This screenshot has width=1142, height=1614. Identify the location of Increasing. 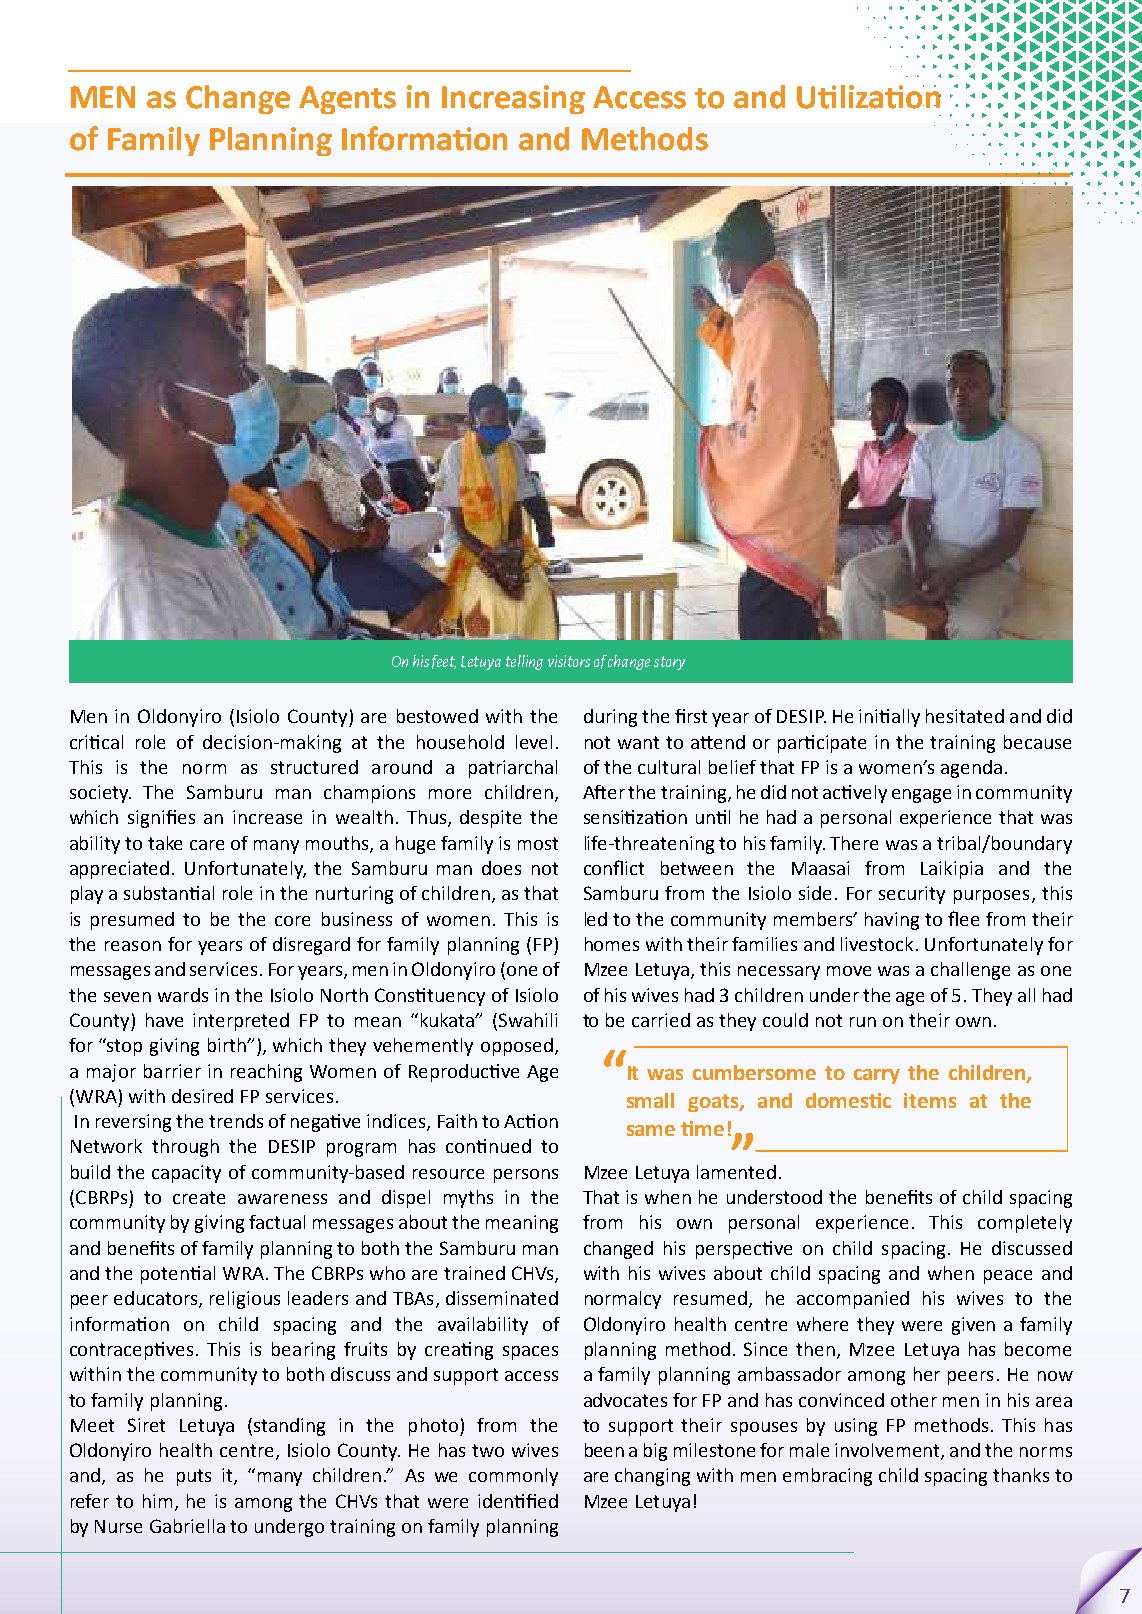
(513, 99).
